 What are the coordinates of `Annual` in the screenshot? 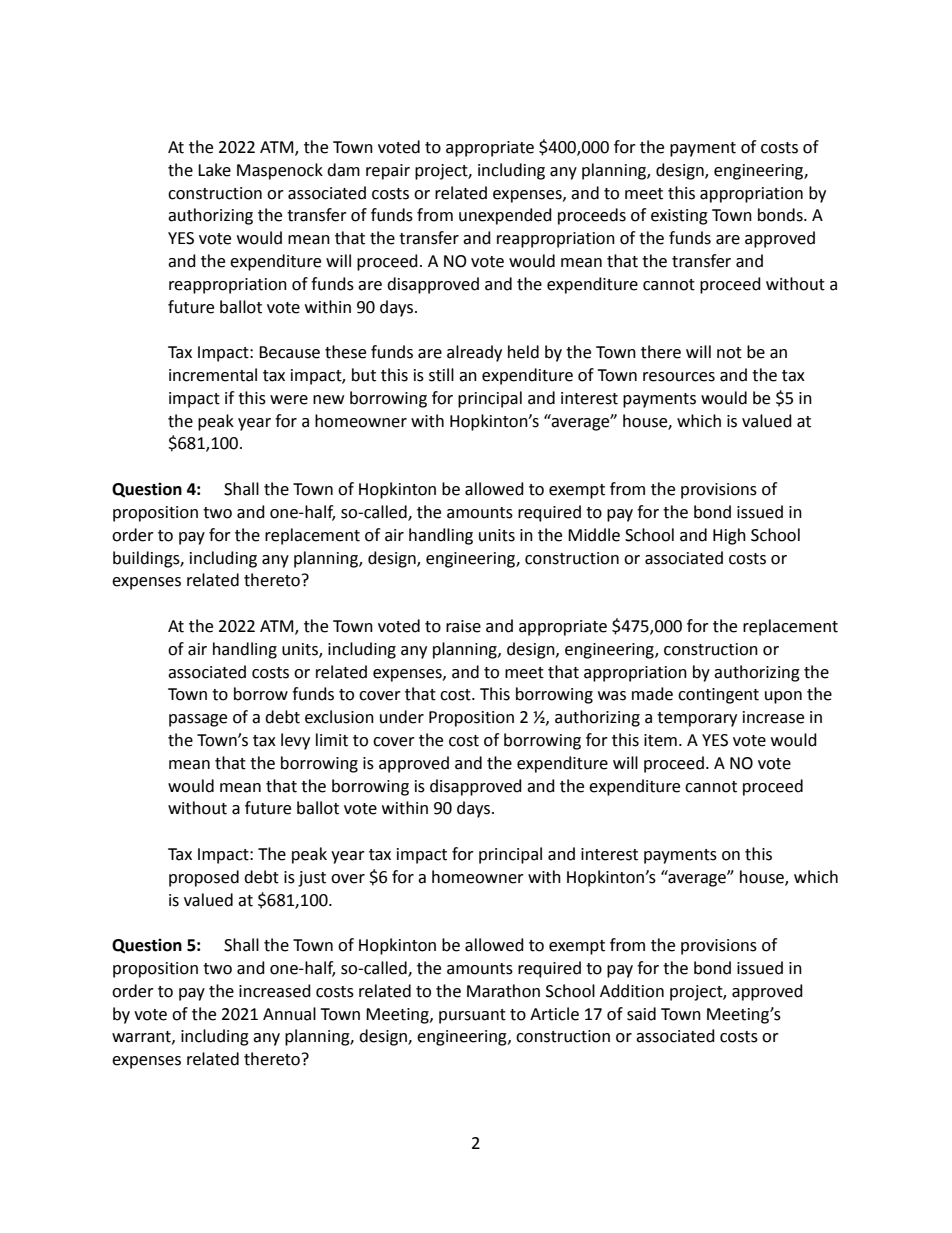 It's located at (289, 1014).
